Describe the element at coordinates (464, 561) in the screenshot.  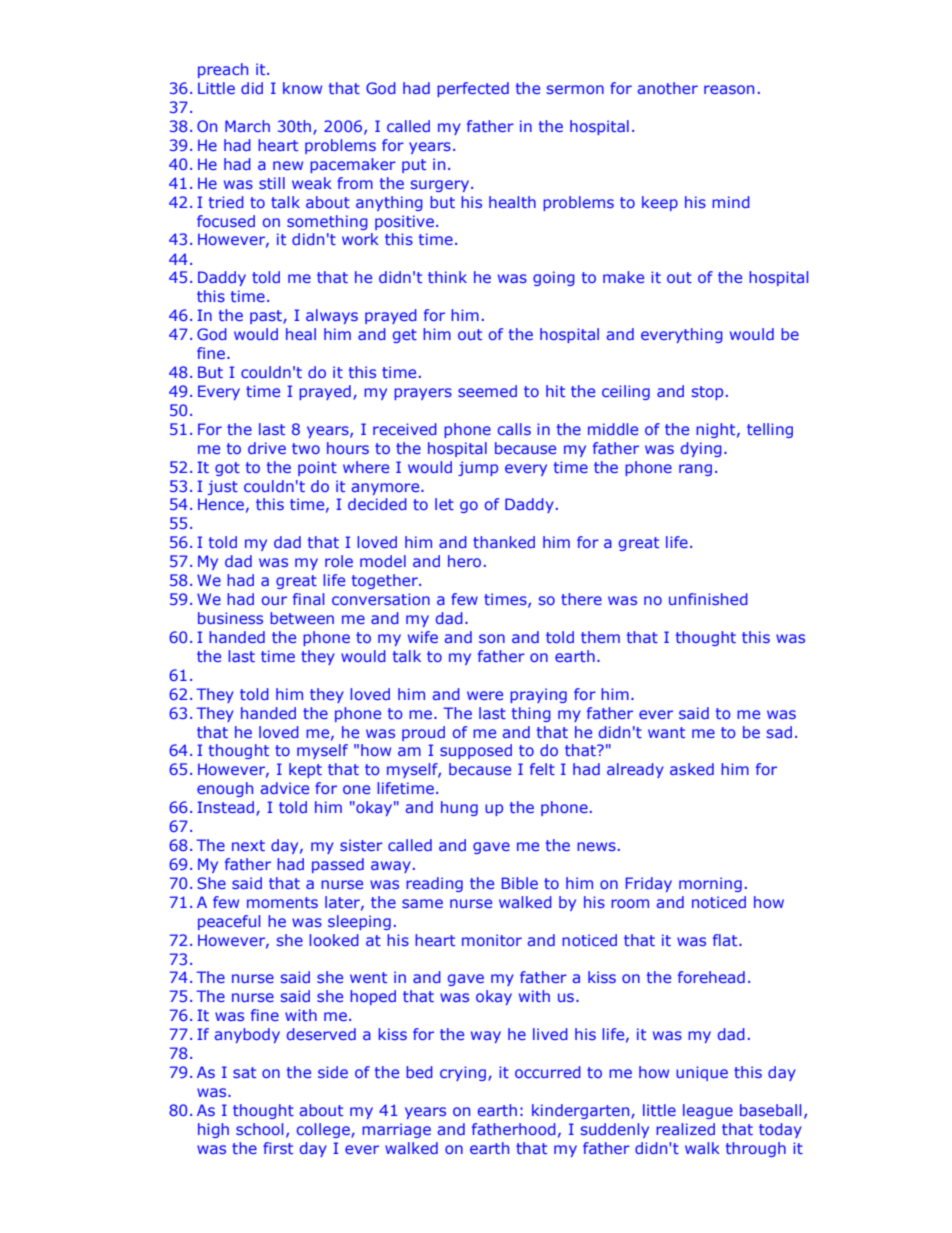
I see `hero` at that location.
